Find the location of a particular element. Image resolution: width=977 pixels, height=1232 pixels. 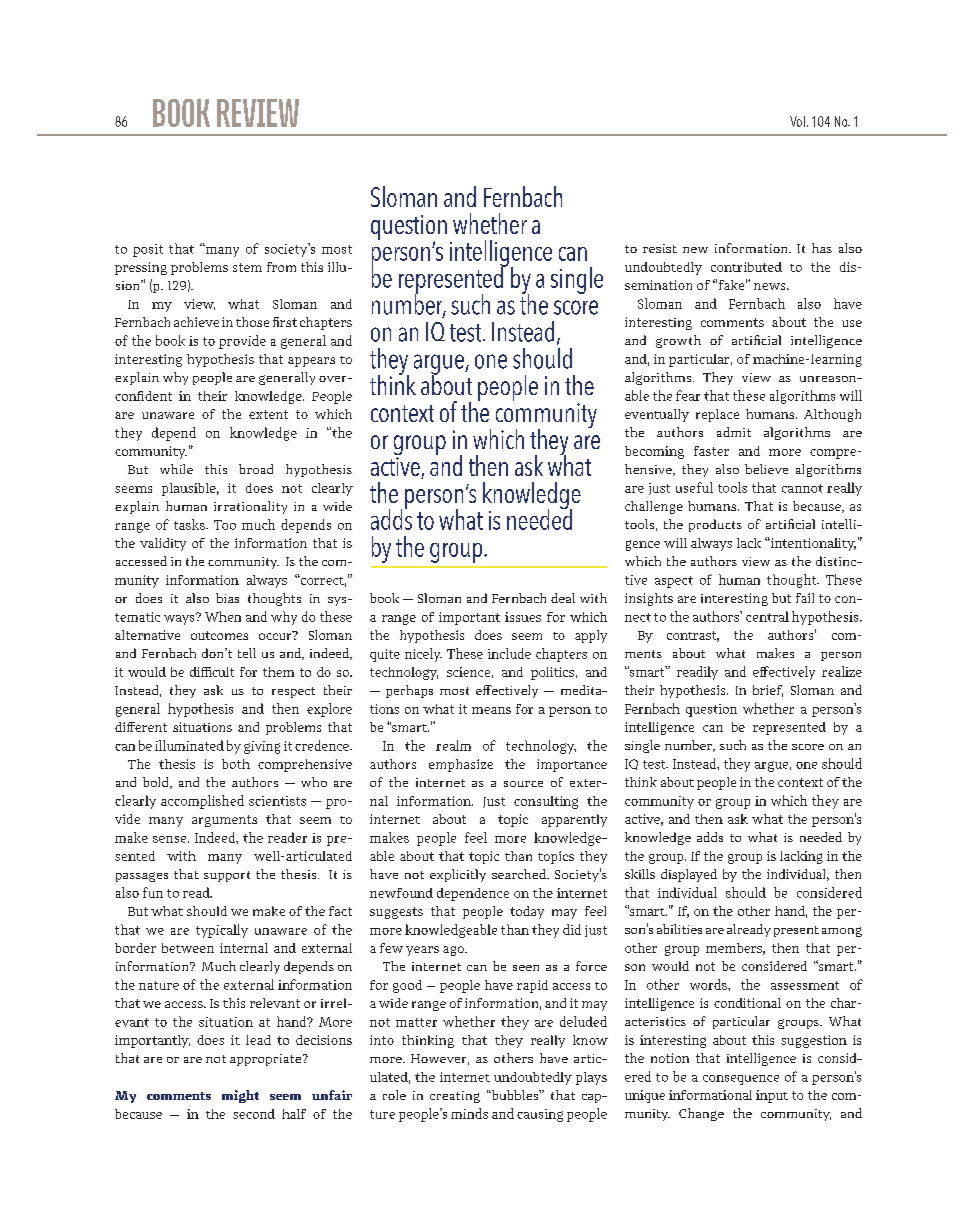

posit is located at coordinates (148, 250).
